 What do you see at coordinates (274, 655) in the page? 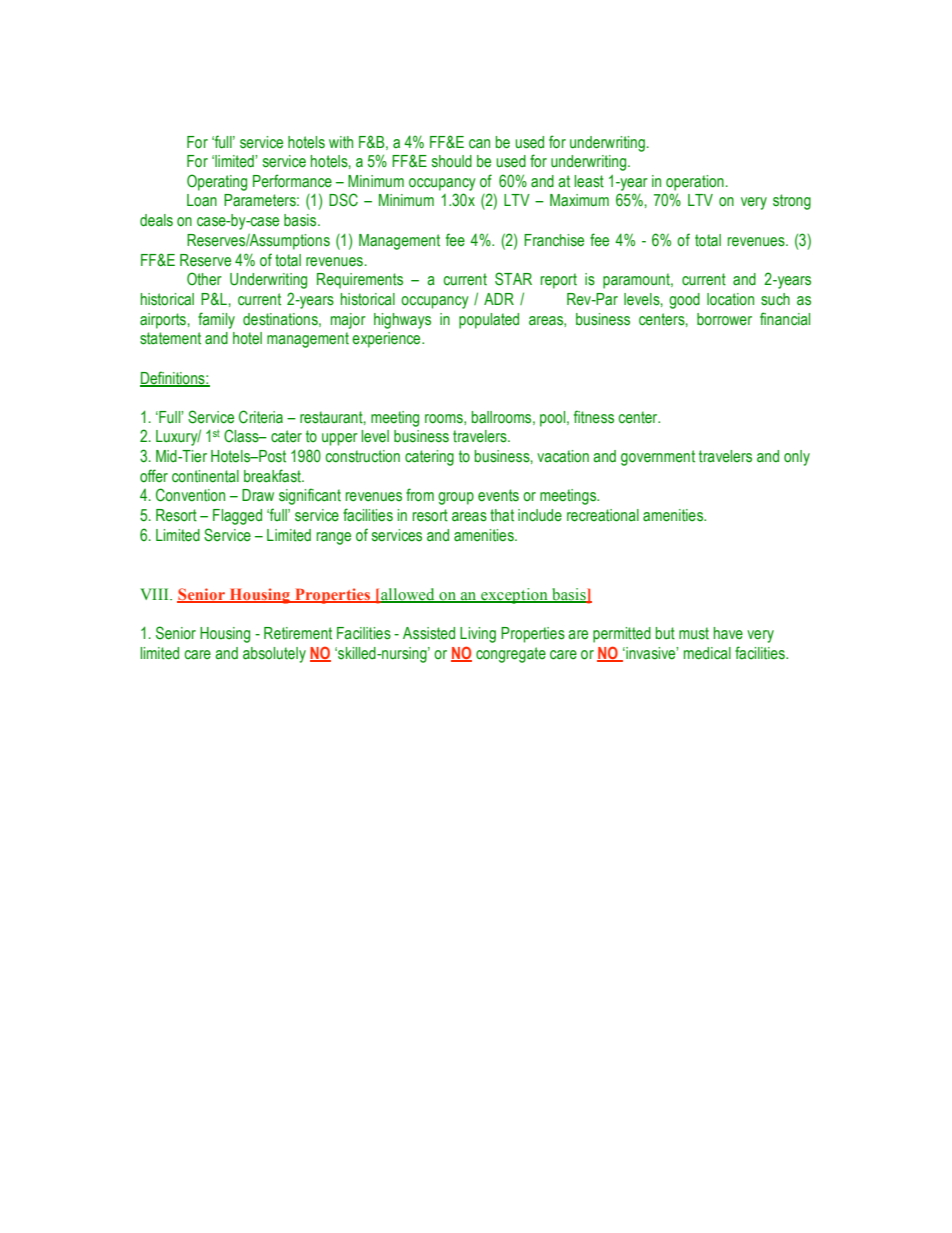
I see `absolutely` at bounding box center [274, 655].
